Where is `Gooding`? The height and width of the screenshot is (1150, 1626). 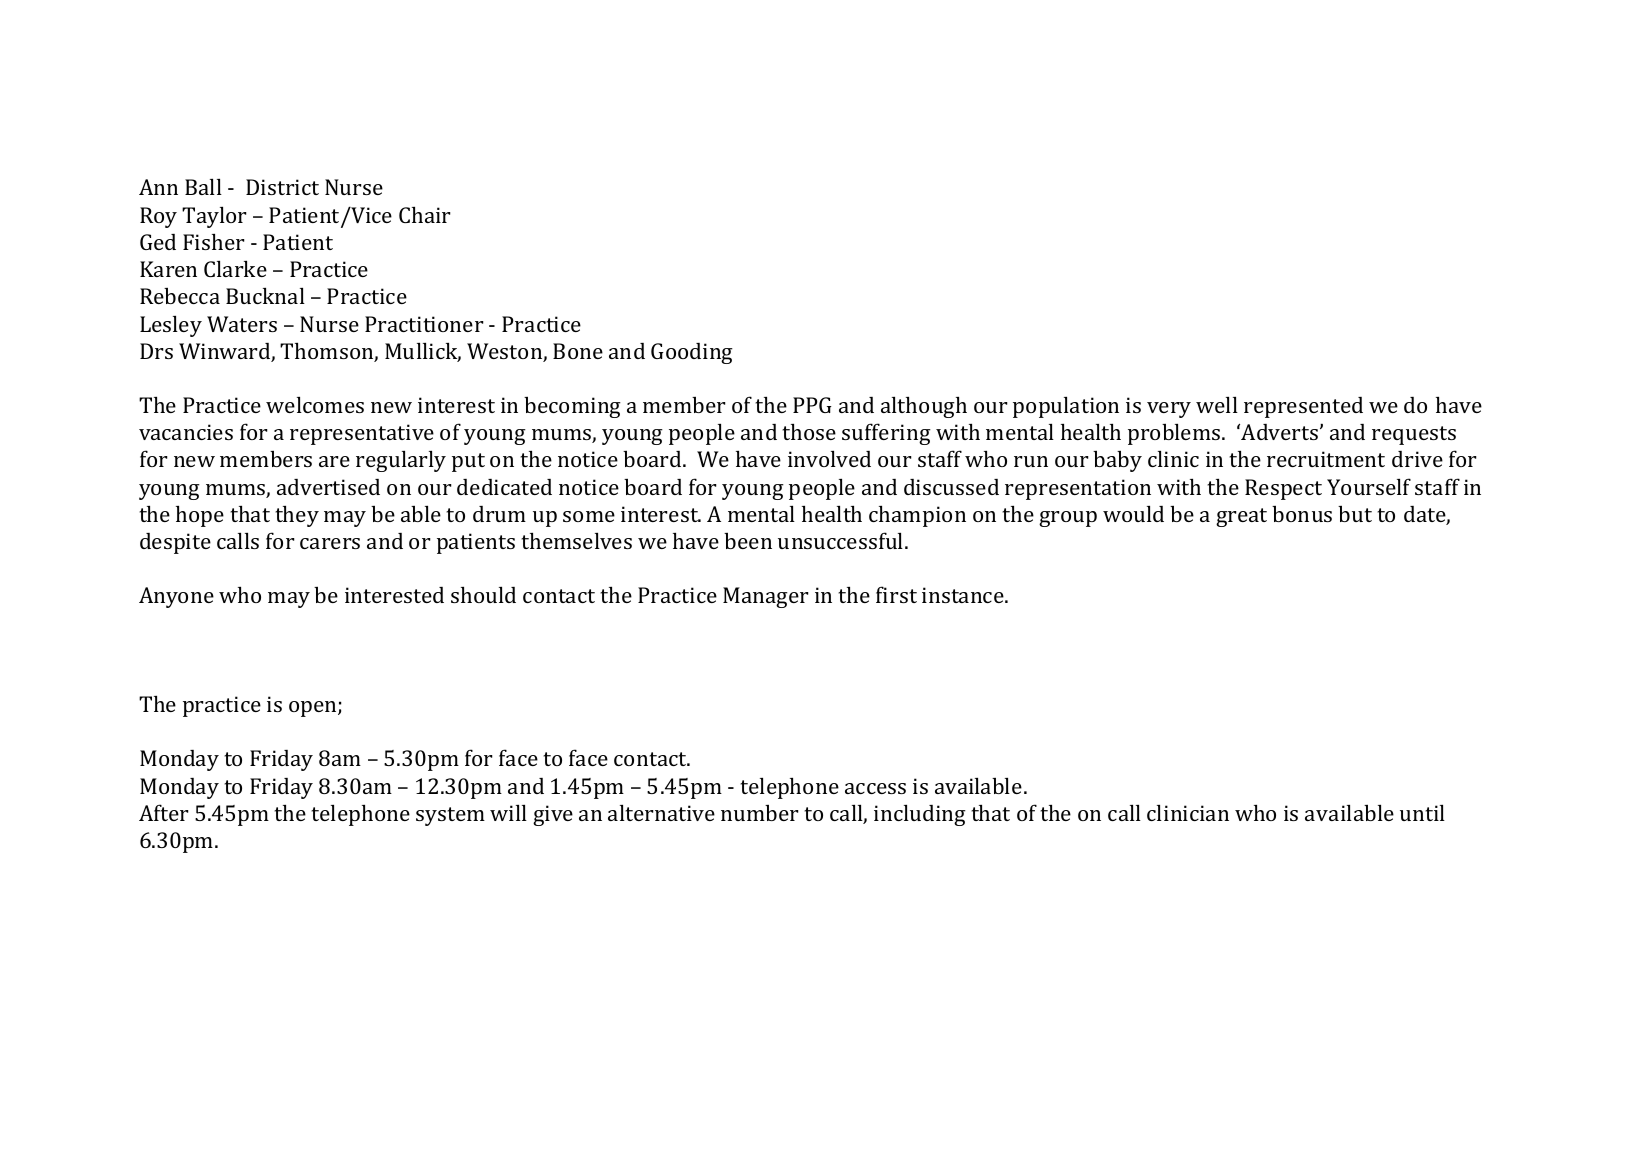
Gooding is located at coordinates (692, 353).
